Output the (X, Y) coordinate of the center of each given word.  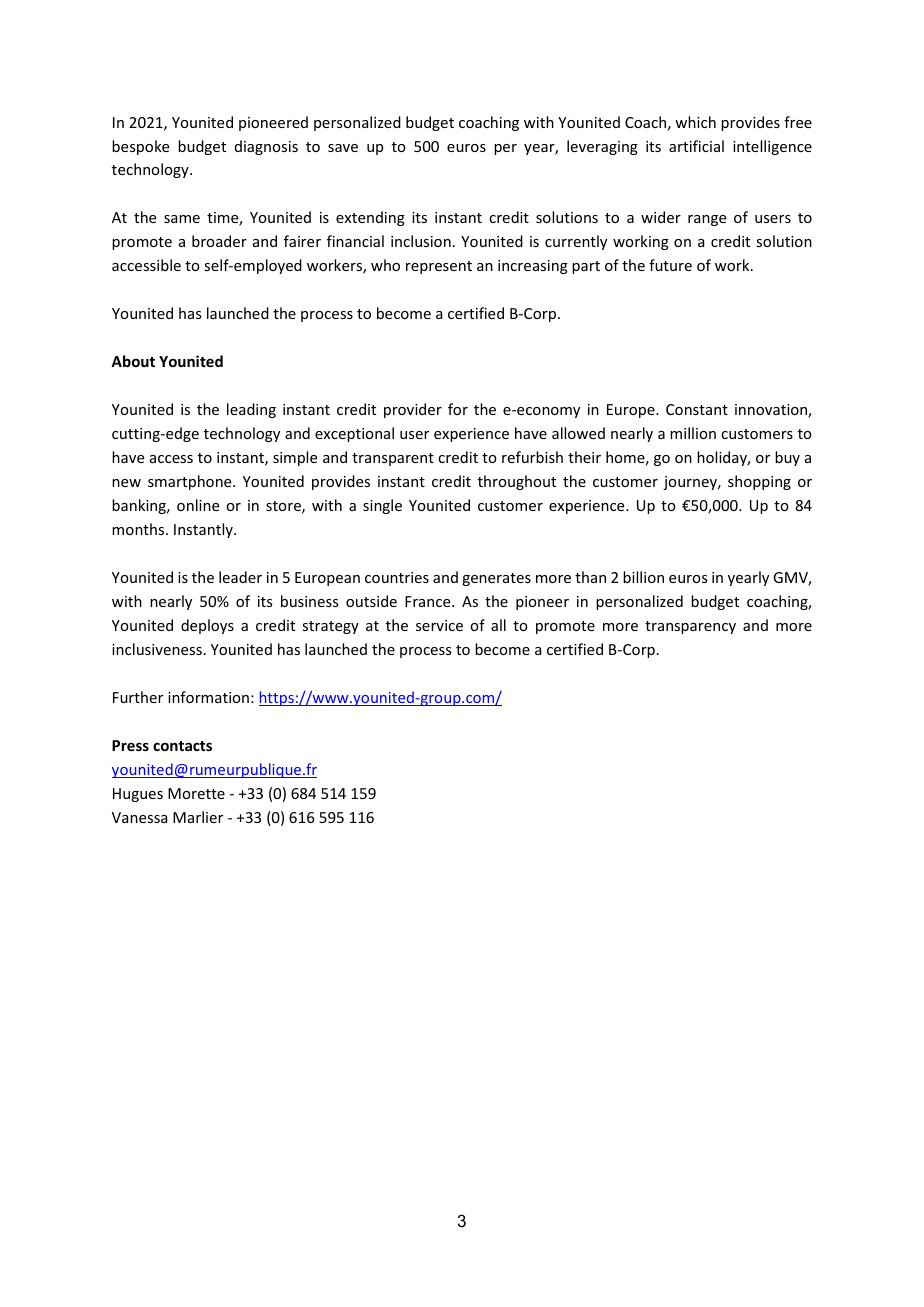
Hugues (138, 795)
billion (643, 577)
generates (496, 579)
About (133, 361)
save (343, 148)
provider (413, 410)
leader (240, 577)
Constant (697, 409)
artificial (696, 146)
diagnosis (266, 147)
